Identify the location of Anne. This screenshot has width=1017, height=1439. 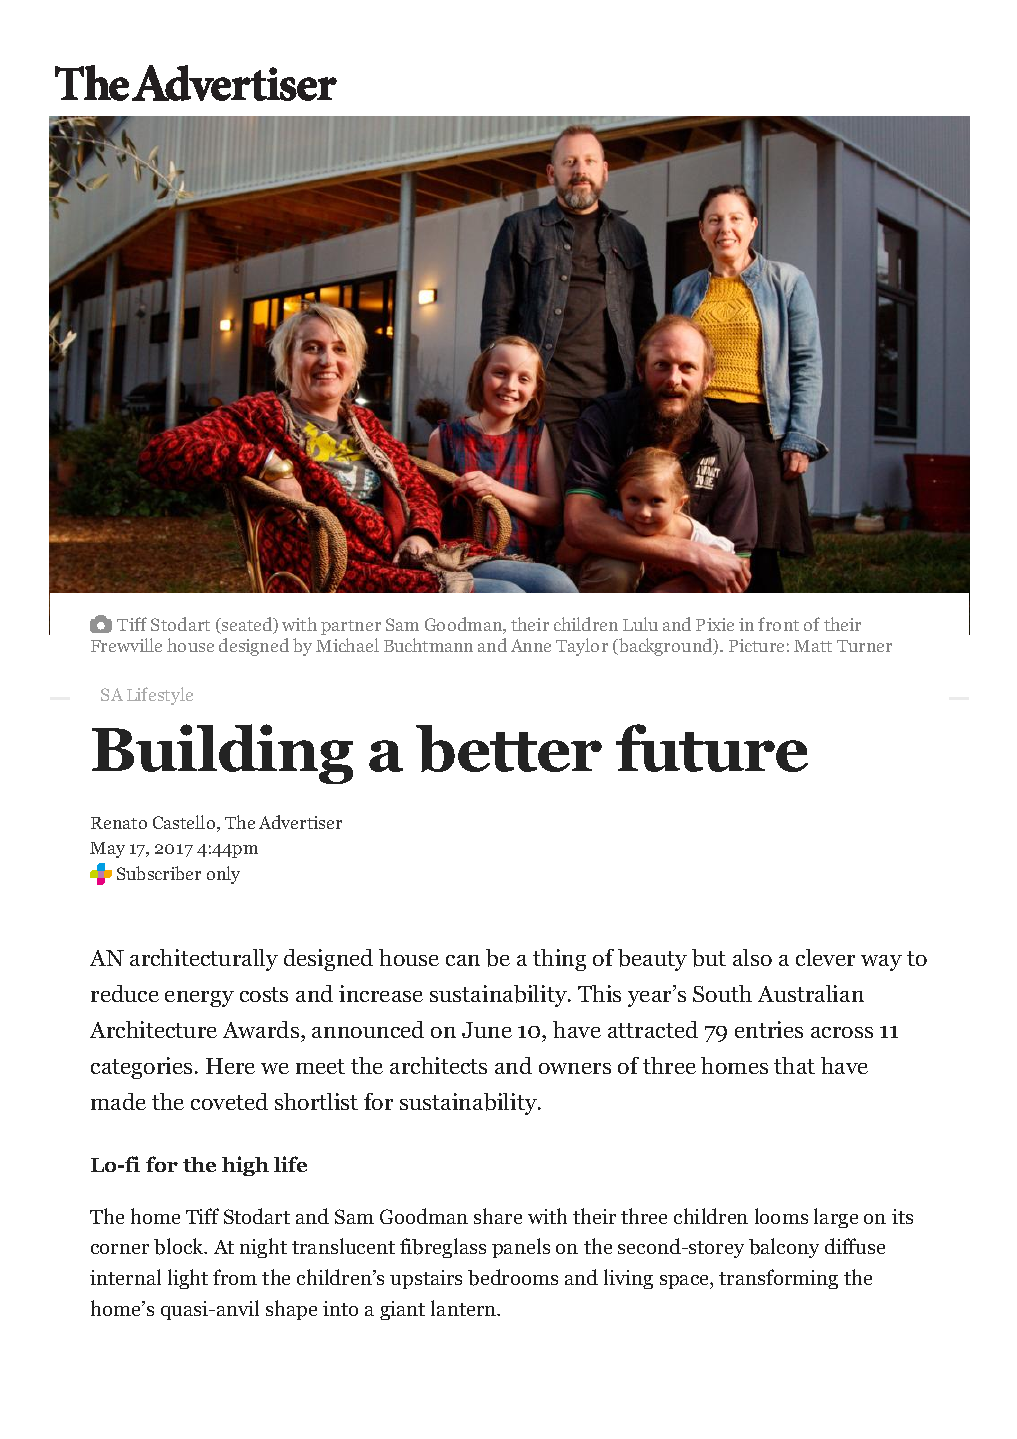
(531, 645).
